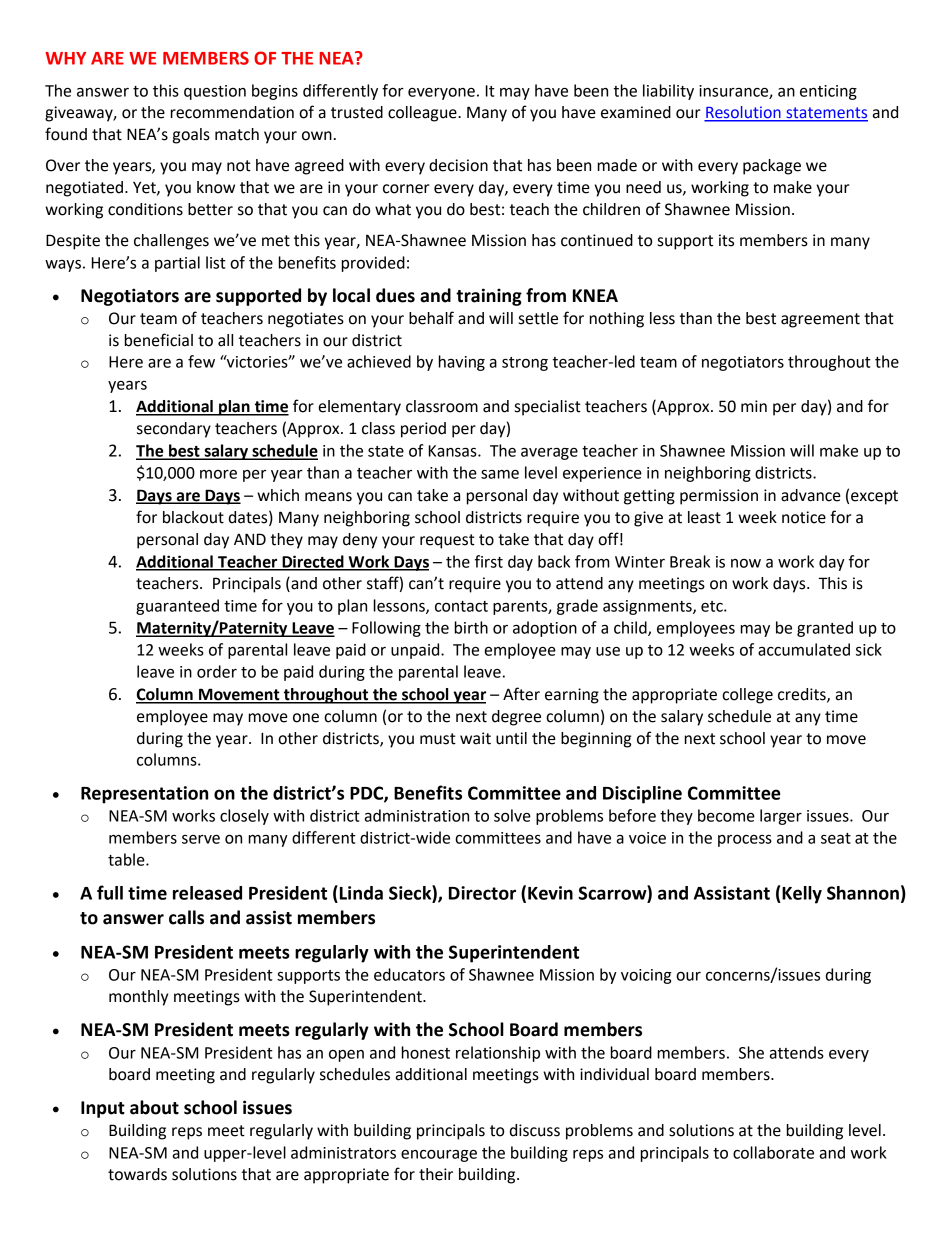 This page has height=1233, width=952. Describe the element at coordinates (154, 1107) in the page. I see `about` at that location.
